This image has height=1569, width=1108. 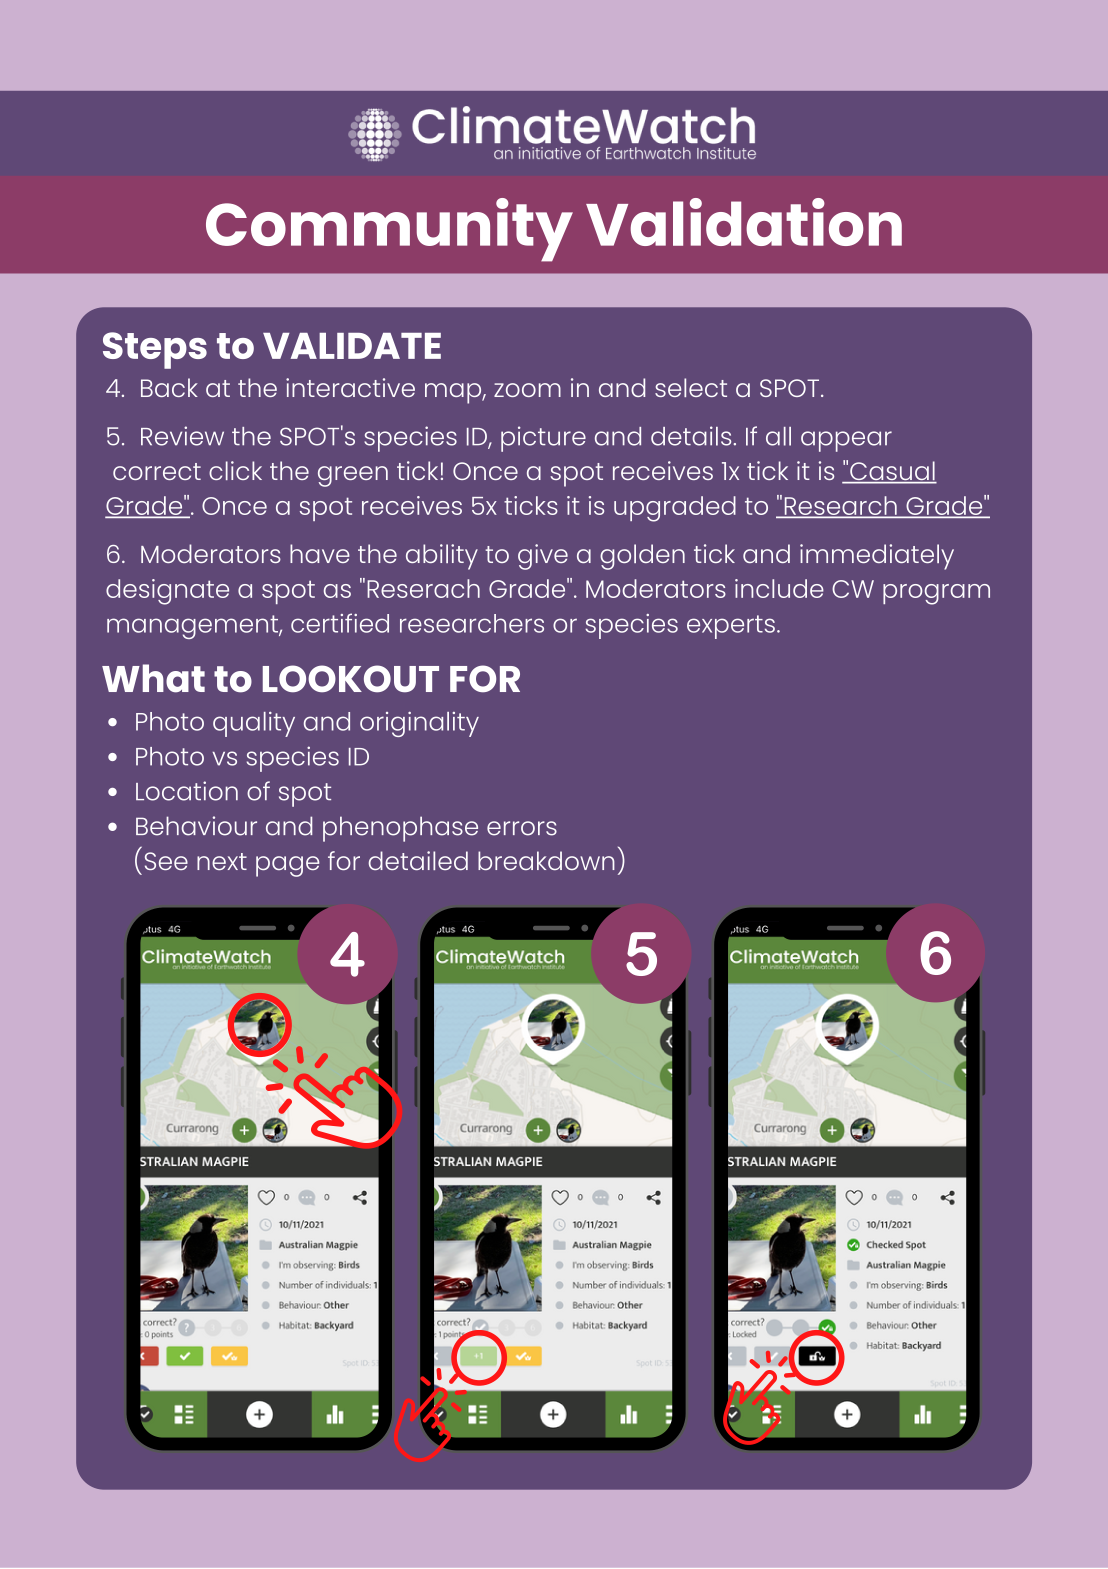 What do you see at coordinates (423, 588) in the image?
I see `Reserach` at bounding box center [423, 588].
